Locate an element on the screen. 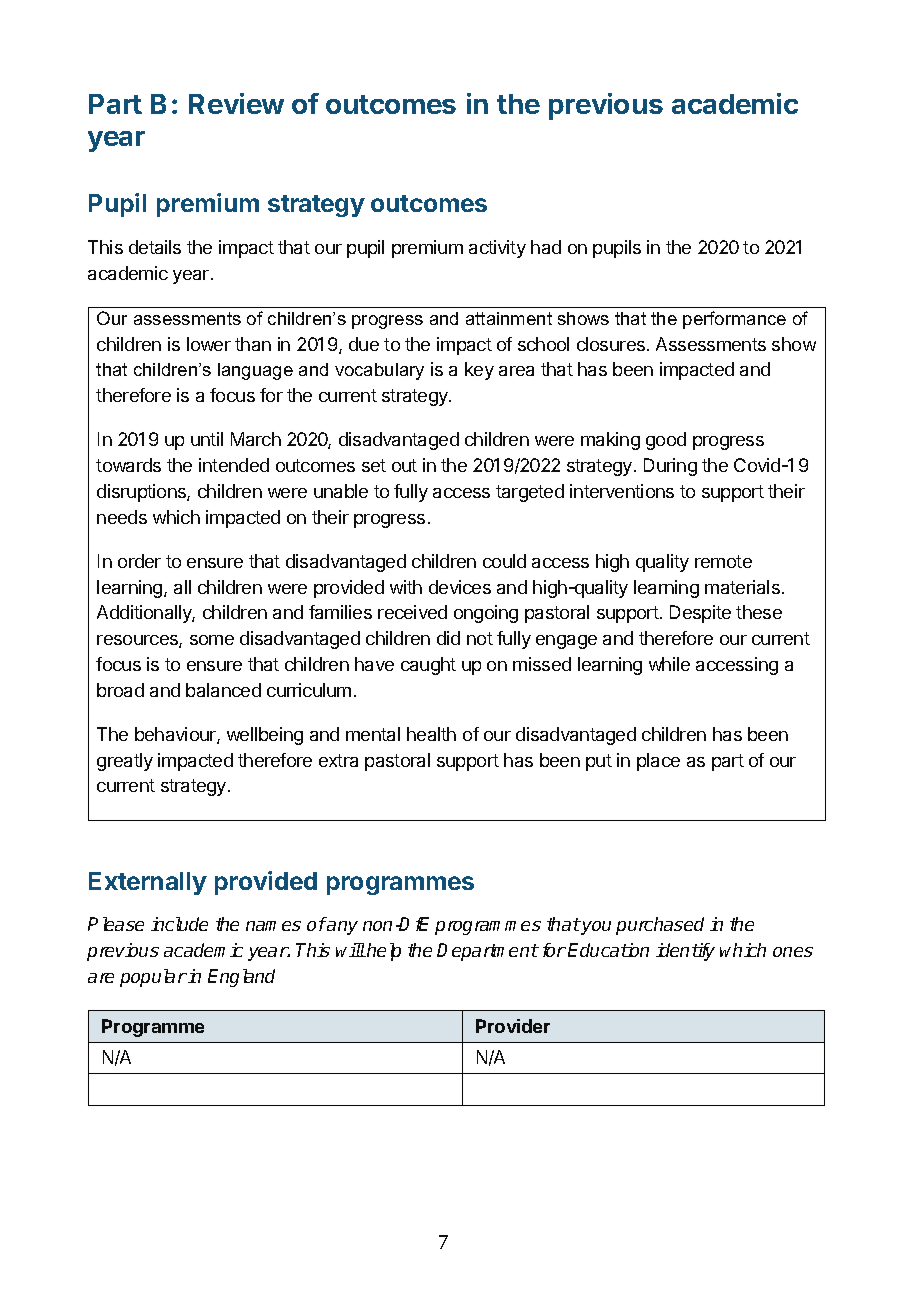 Image resolution: width=924 pixels, height=1308 pixels. devices is located at coordinates (460, 587).
